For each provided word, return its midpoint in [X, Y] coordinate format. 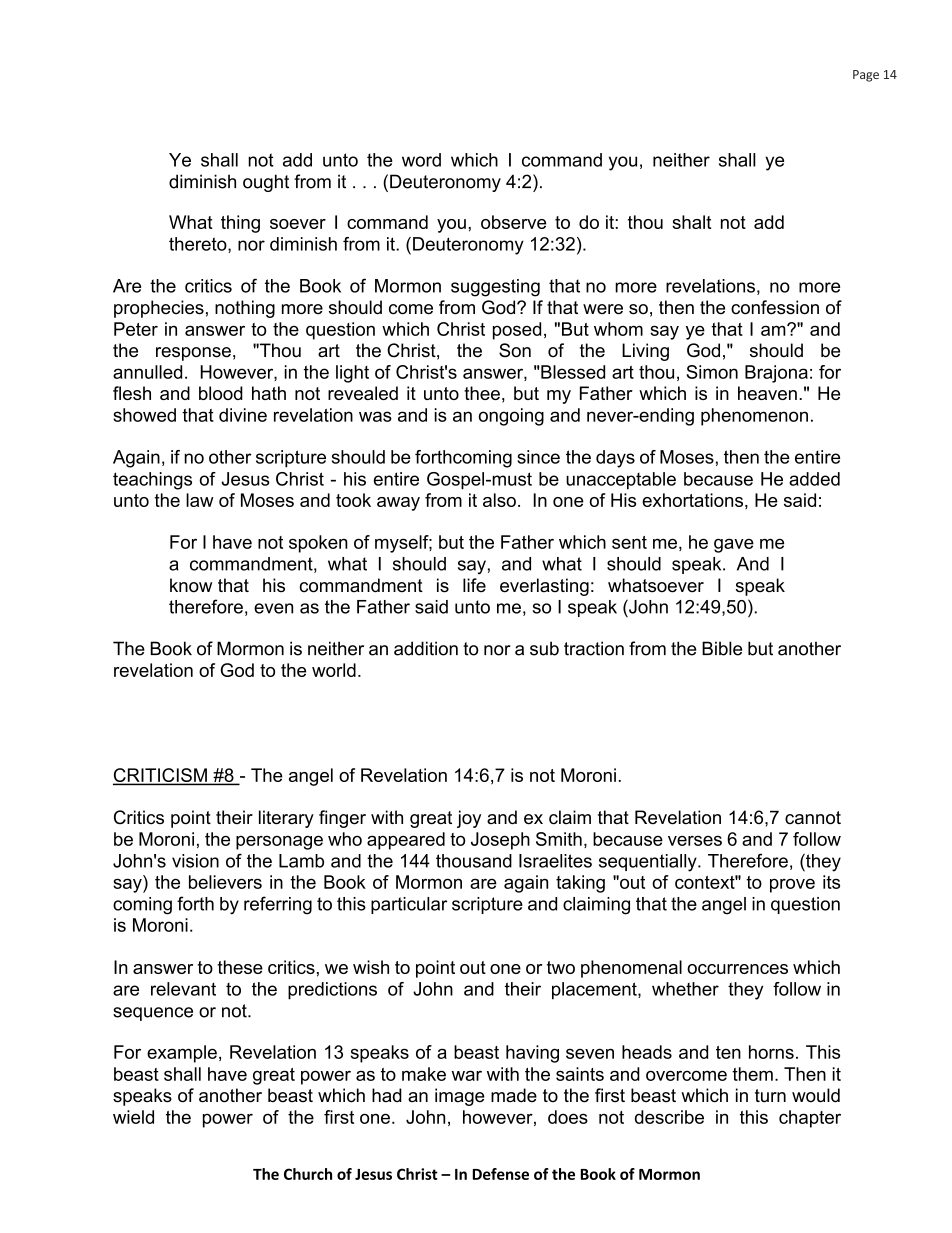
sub [544, 648]
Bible [722, 648]
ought [266, 183]
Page [866, 76]
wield [133, 1117]
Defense [500, 1174]
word [421, 160]
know [191, 585]
